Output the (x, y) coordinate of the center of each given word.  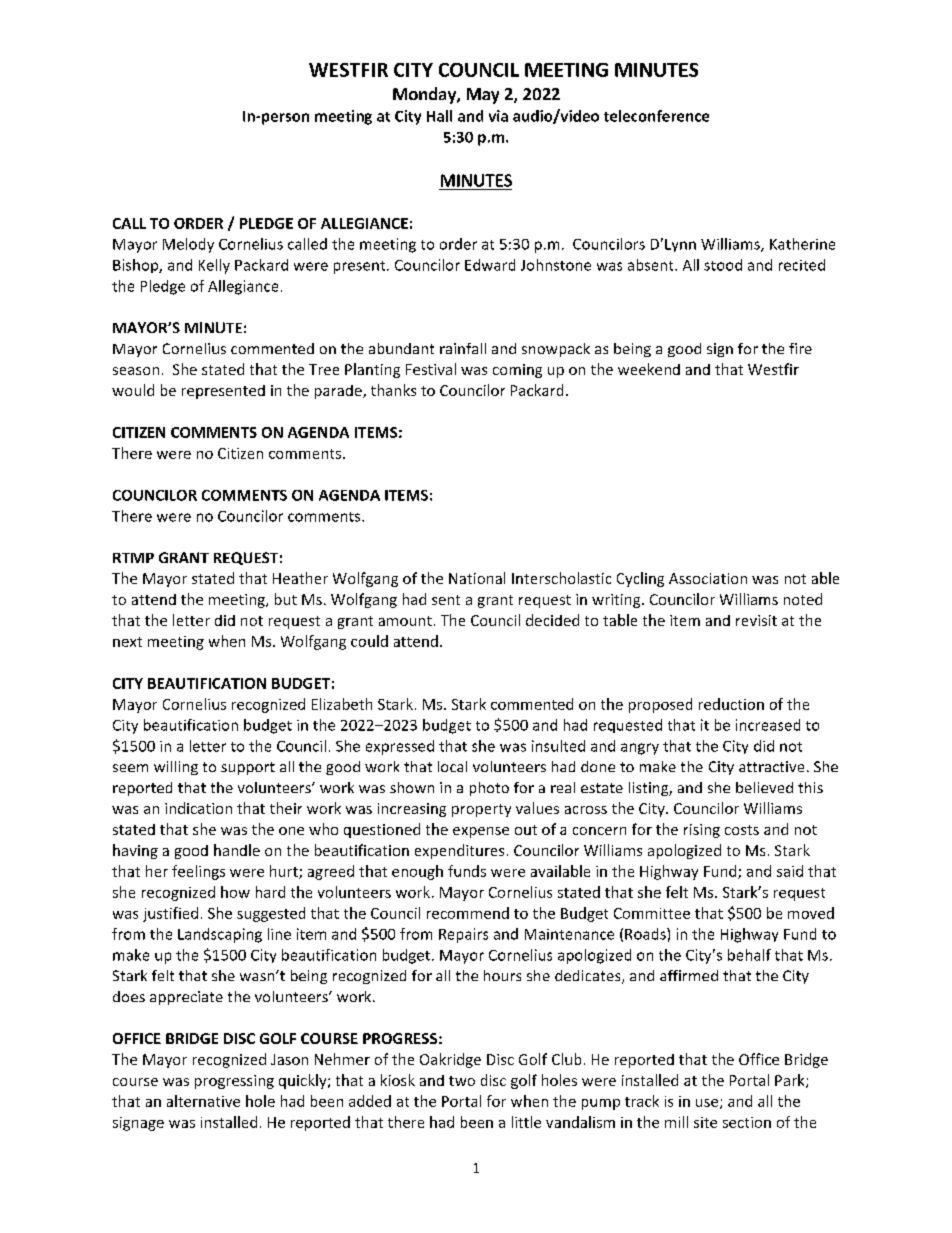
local (452, 766)
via (498, 116)
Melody (188, 245)
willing (176, 768)
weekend (649, 369)
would (133, 390)
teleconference (656, 116)
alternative (203, 1101)
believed (764, 787)
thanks (393, 390)
